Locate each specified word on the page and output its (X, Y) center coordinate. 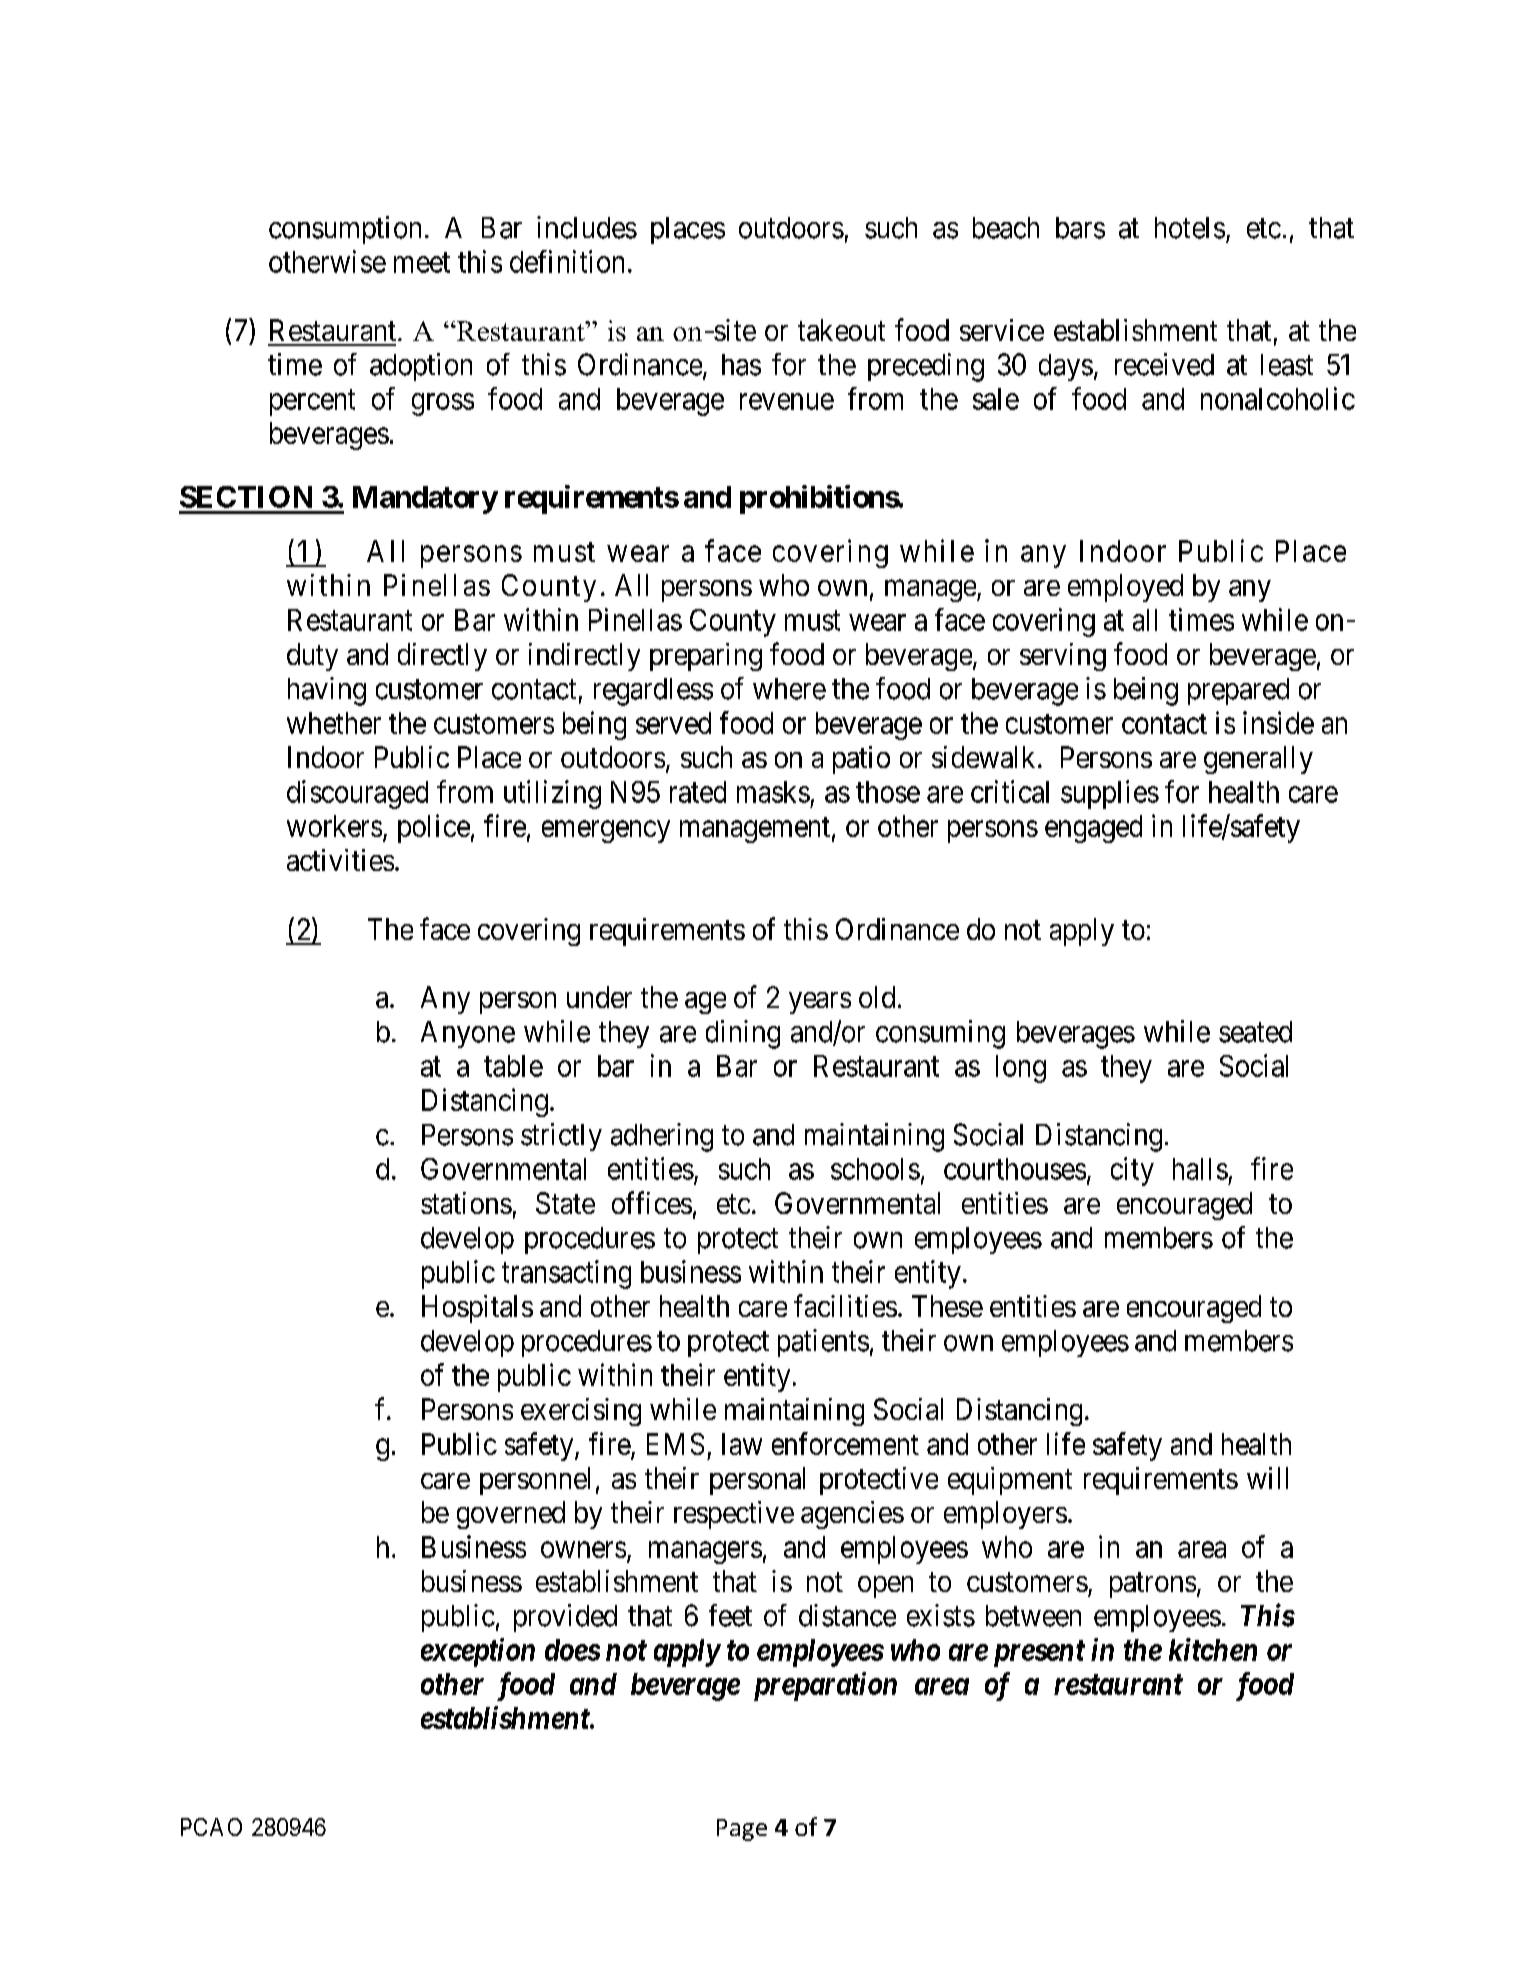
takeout (841, 330)
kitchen (1213, 1649)
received (1164, 364)
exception (478, 1652)
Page (742, 1830)
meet (422, 263)
